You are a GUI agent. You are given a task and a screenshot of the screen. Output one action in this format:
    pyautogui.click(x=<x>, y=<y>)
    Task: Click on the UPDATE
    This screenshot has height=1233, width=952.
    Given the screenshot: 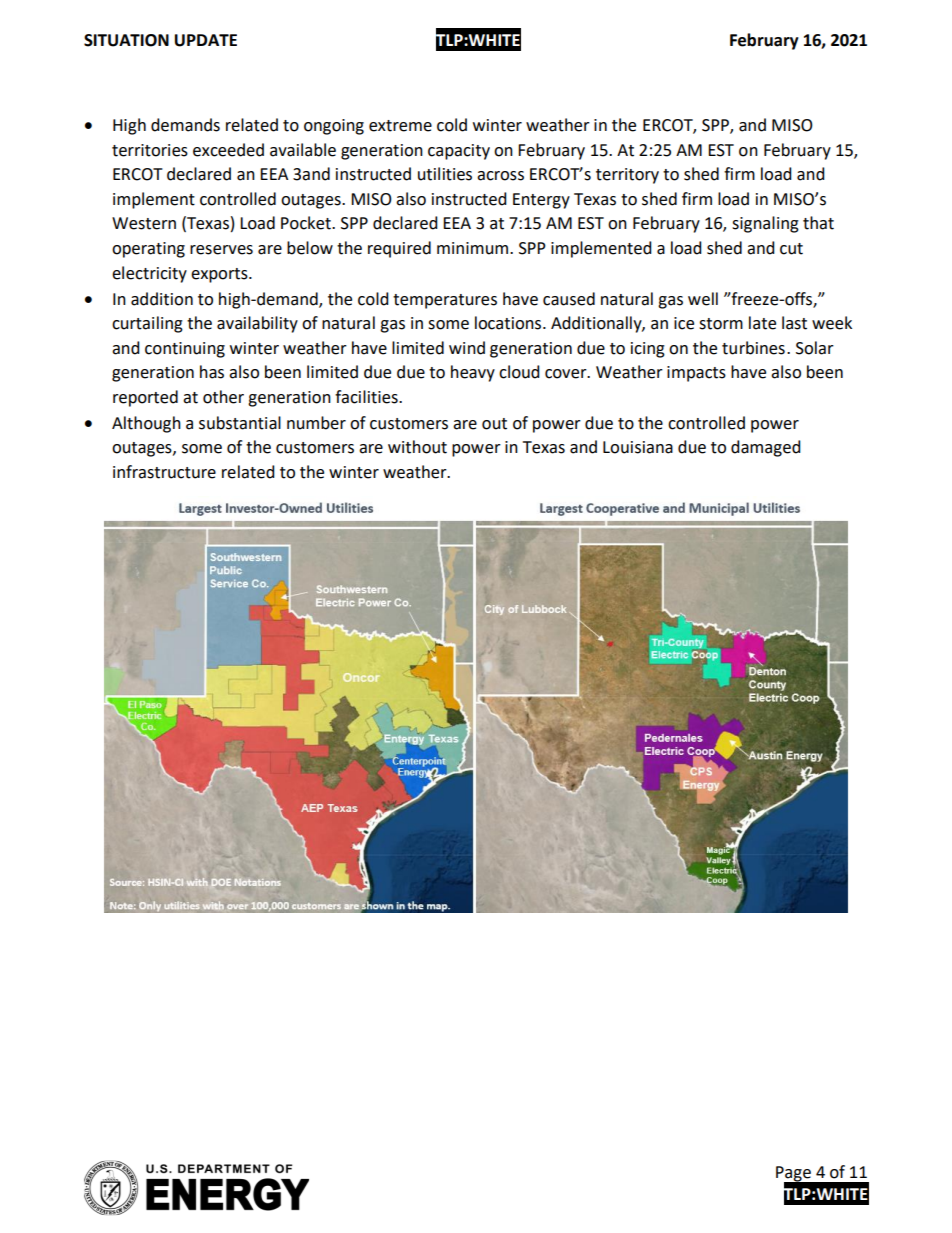 What is the action you would take?
    pyautogui.click(x=206, y=40)
